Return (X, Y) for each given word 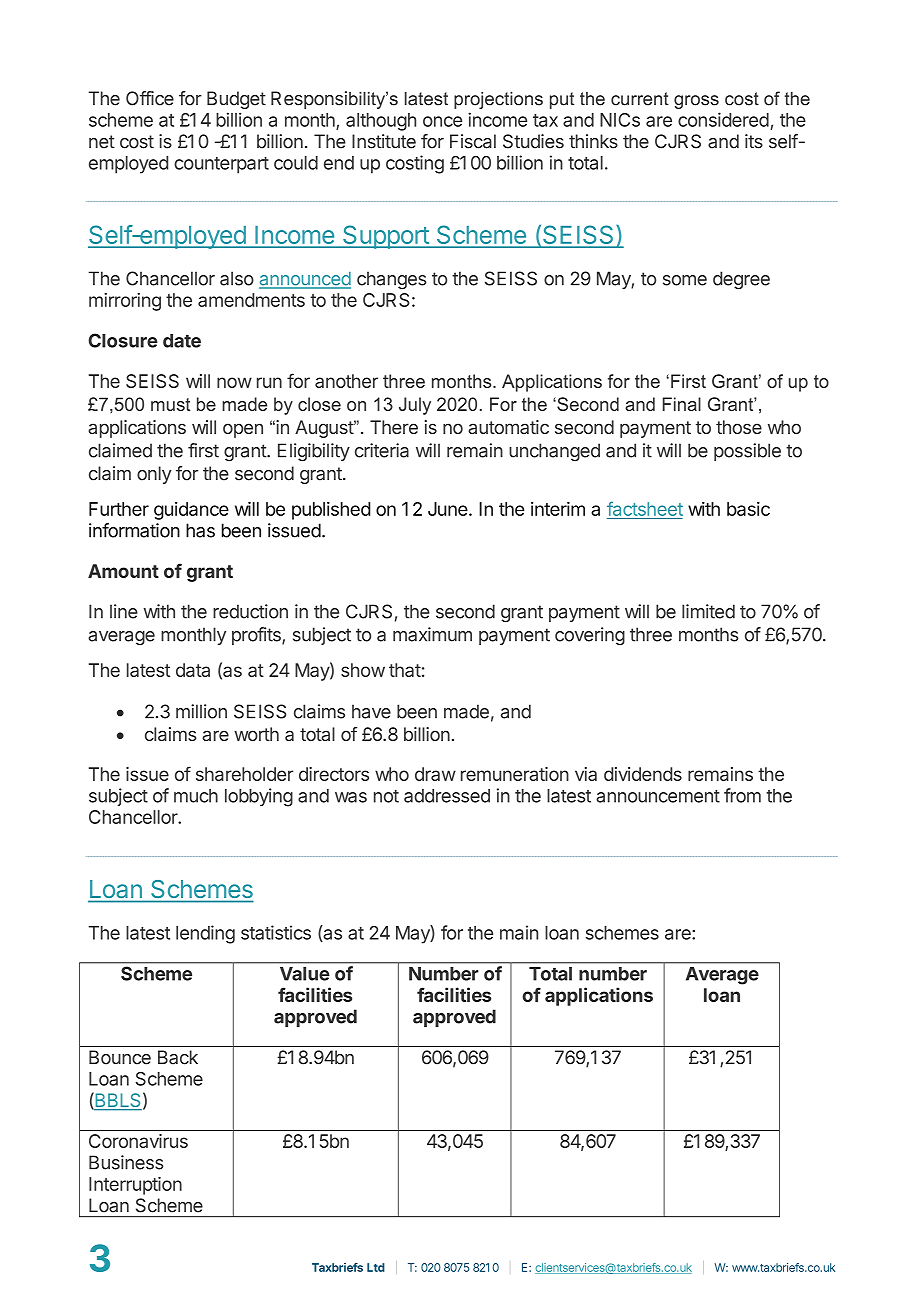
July (415, 406)
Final (682, 404)
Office (150, 98)
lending (205, 934)
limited (708, 611)
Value (305, 974)
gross (696, 102)
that (405, 670)
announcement (658, 796)
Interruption (135, 1186)
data (193, 670)
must (170, 404)
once (442, 121)
